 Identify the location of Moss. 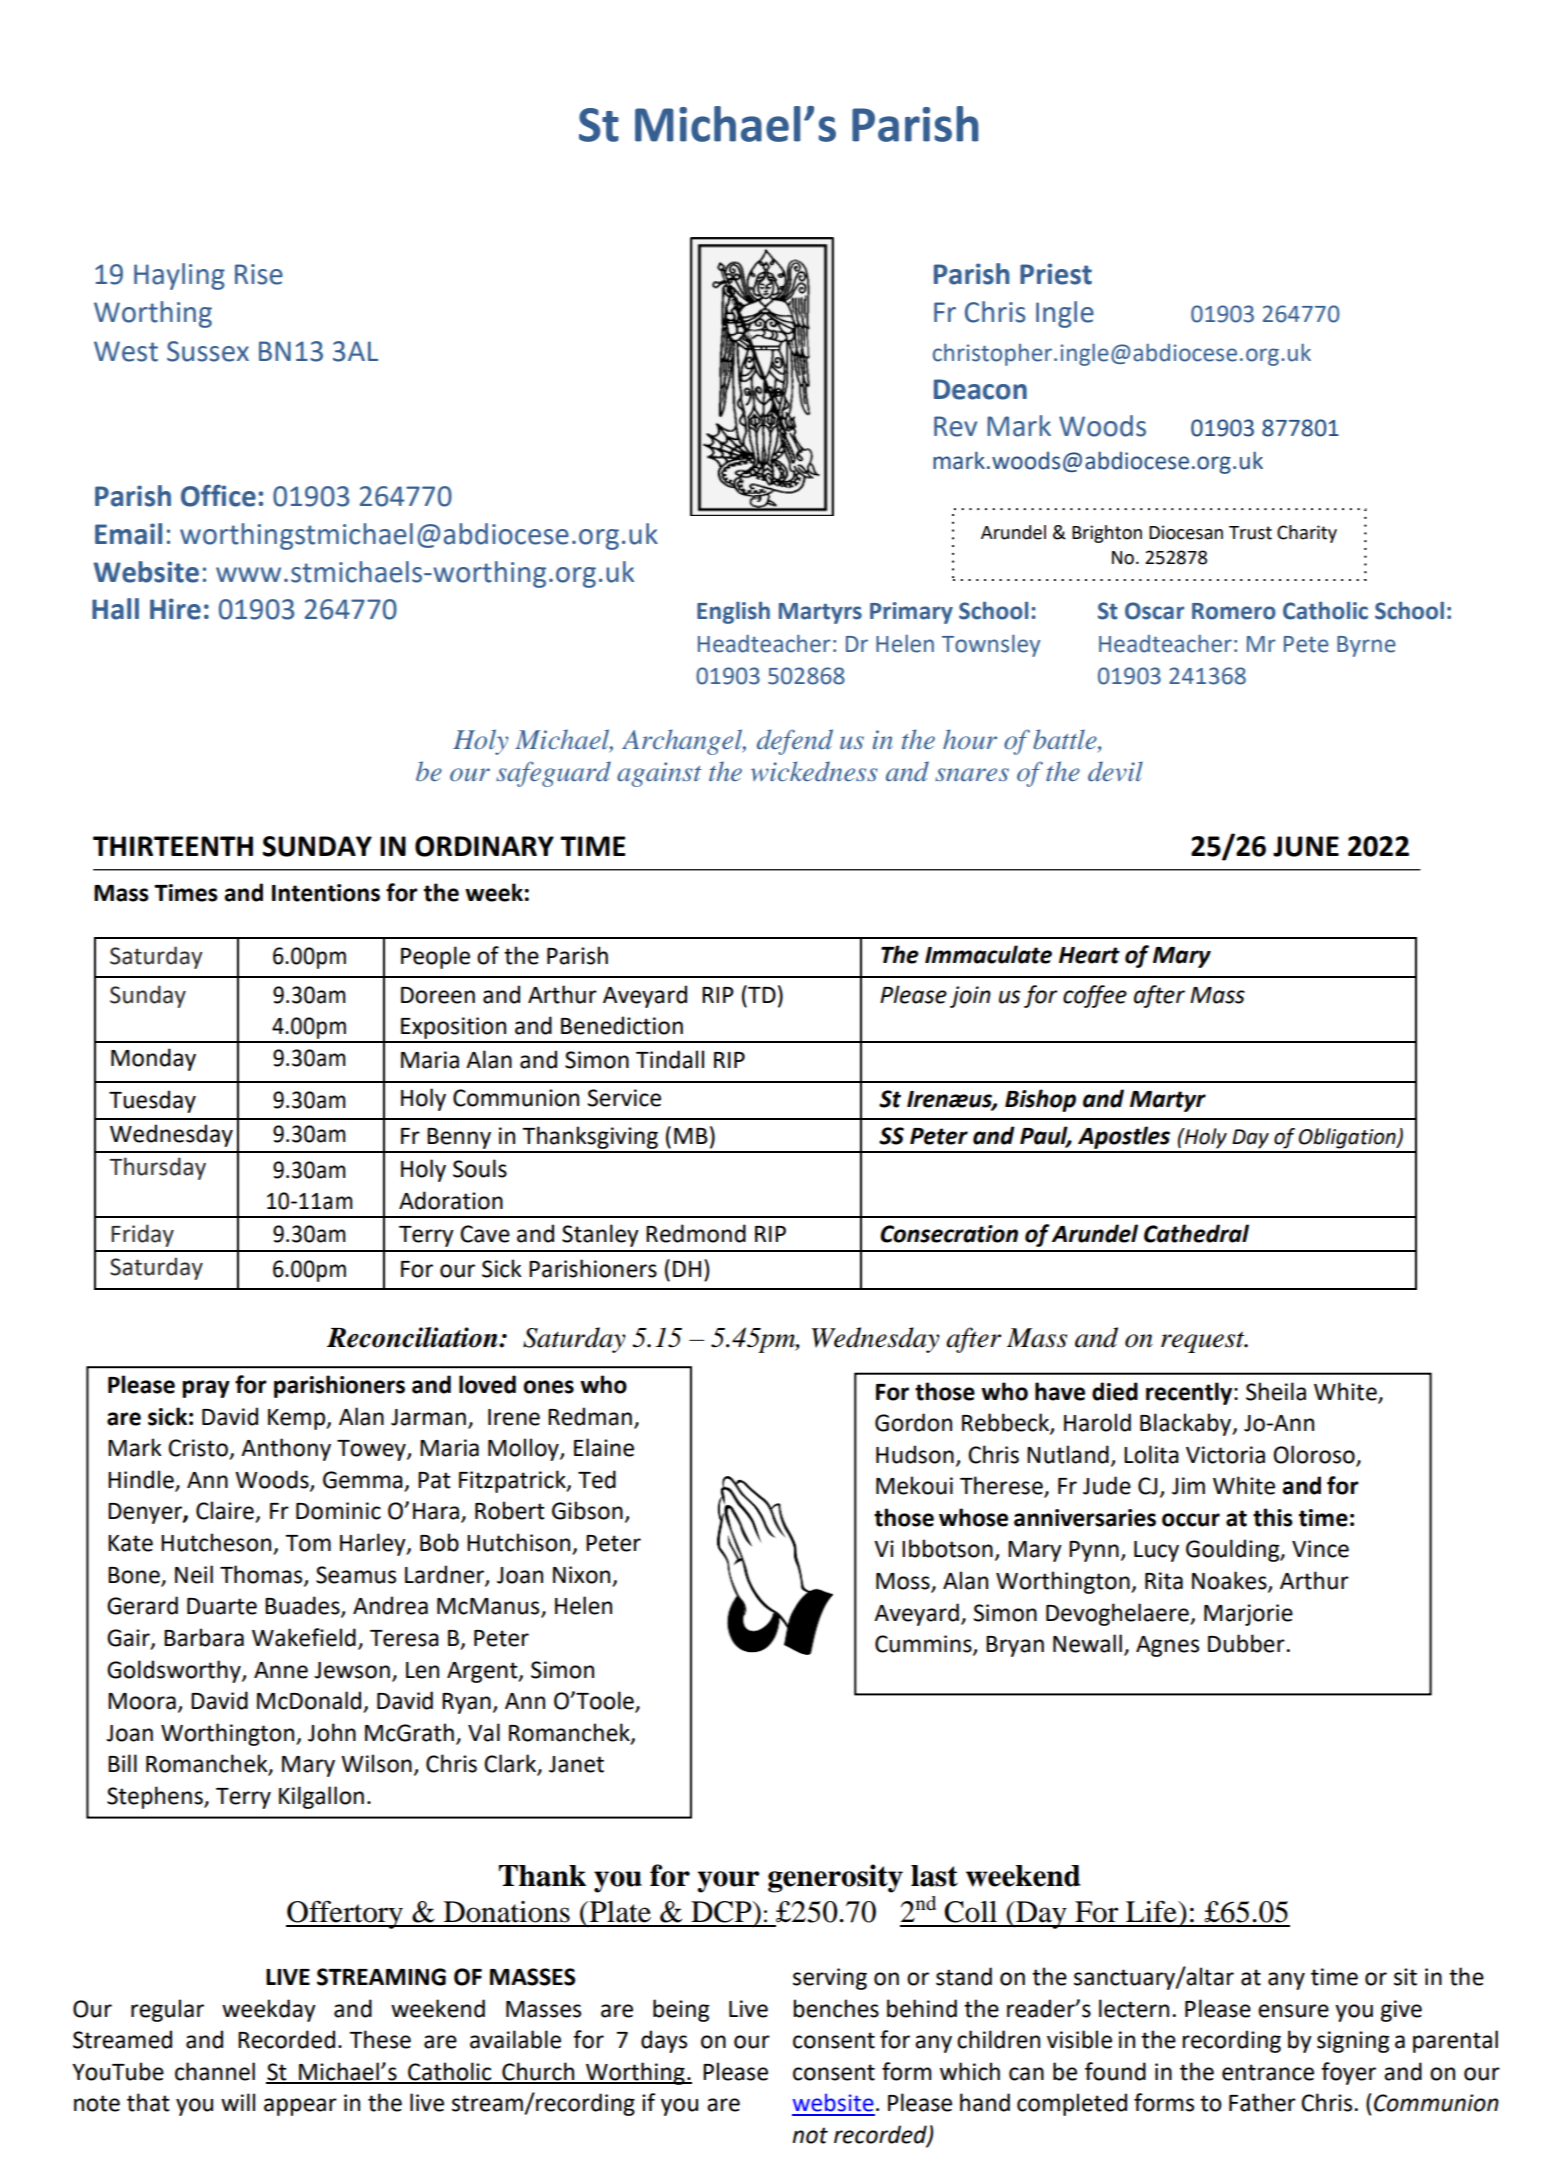
(904, 1582).
